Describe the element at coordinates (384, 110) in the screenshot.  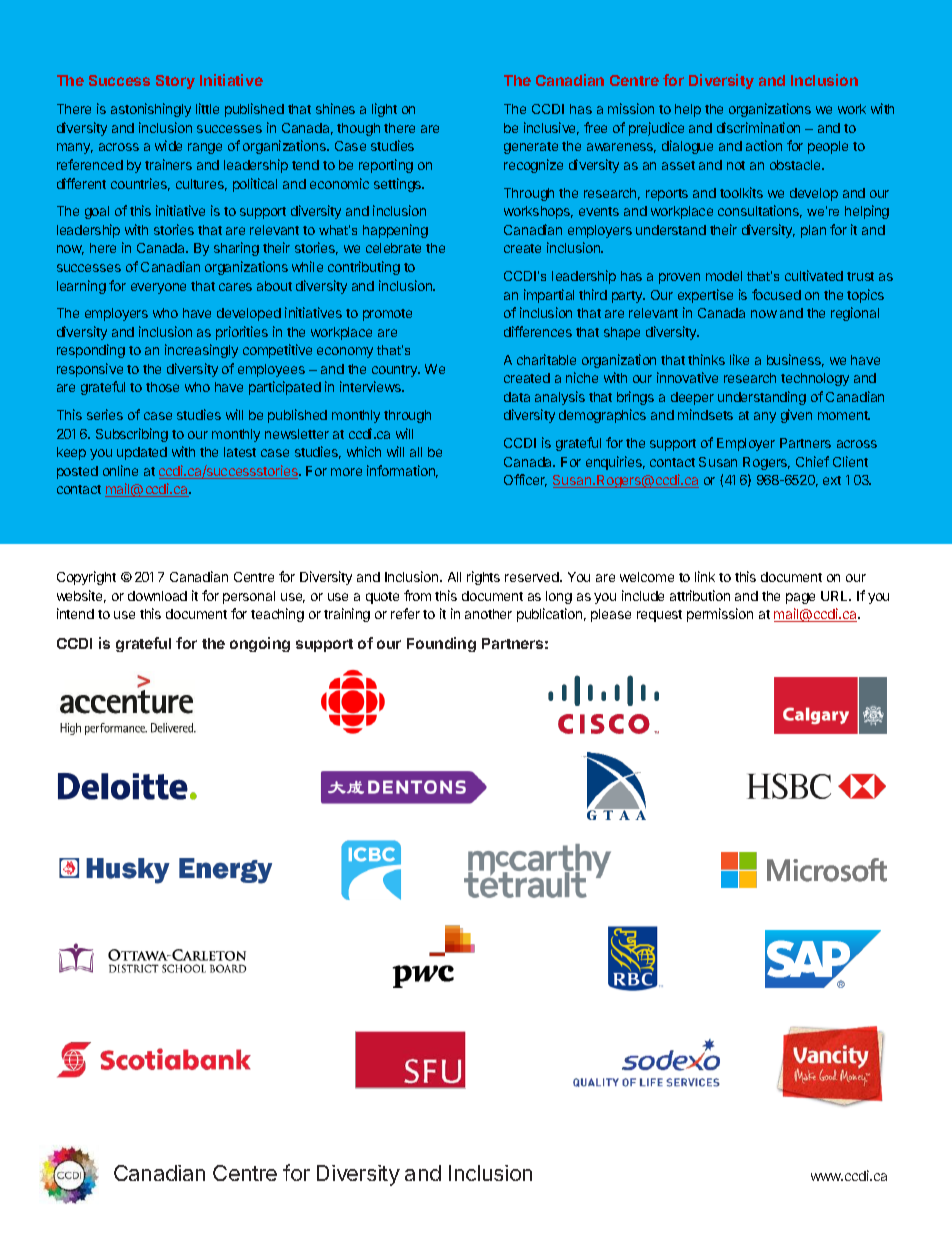
I see `light` at that location.
